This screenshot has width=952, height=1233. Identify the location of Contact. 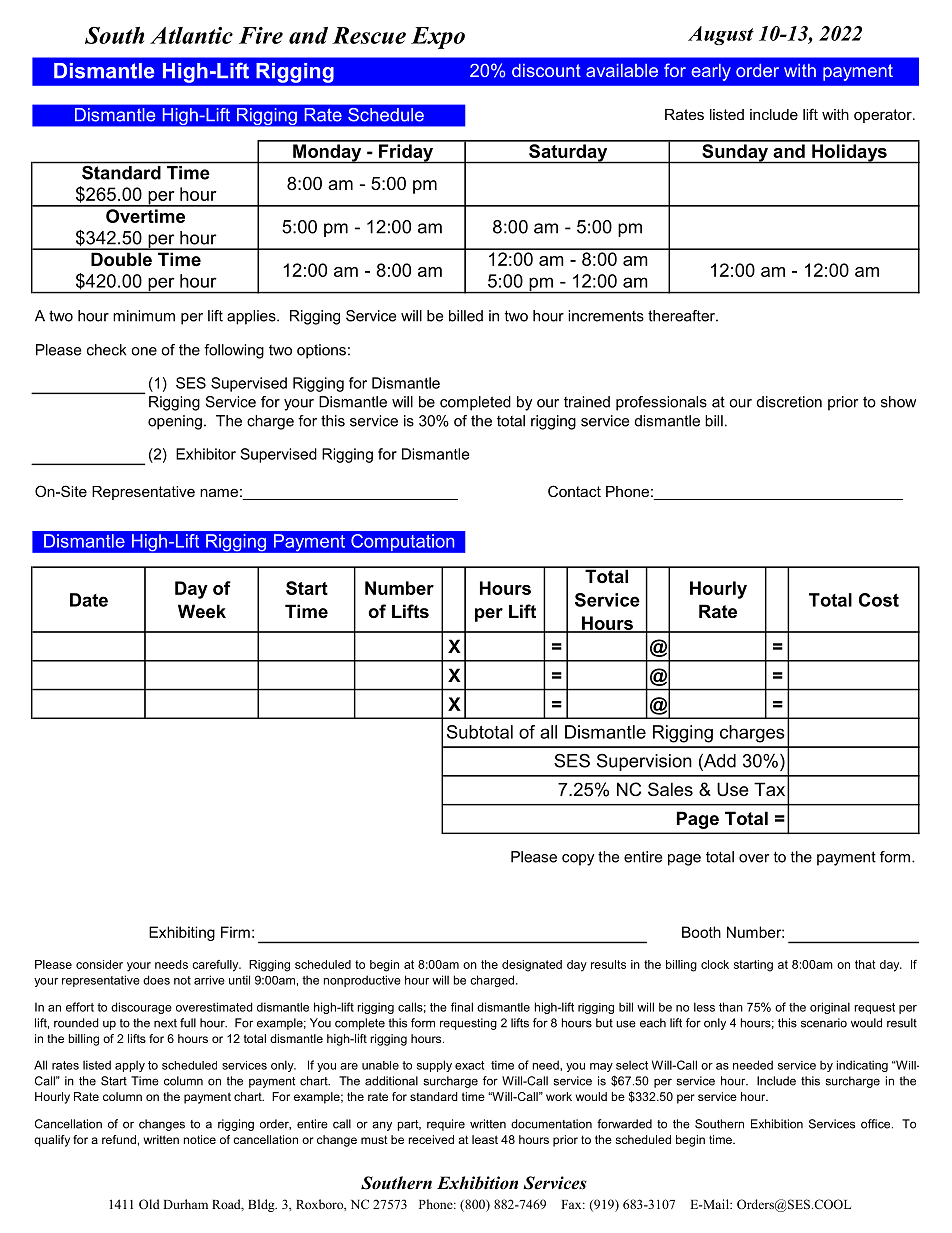
(574, 491).
